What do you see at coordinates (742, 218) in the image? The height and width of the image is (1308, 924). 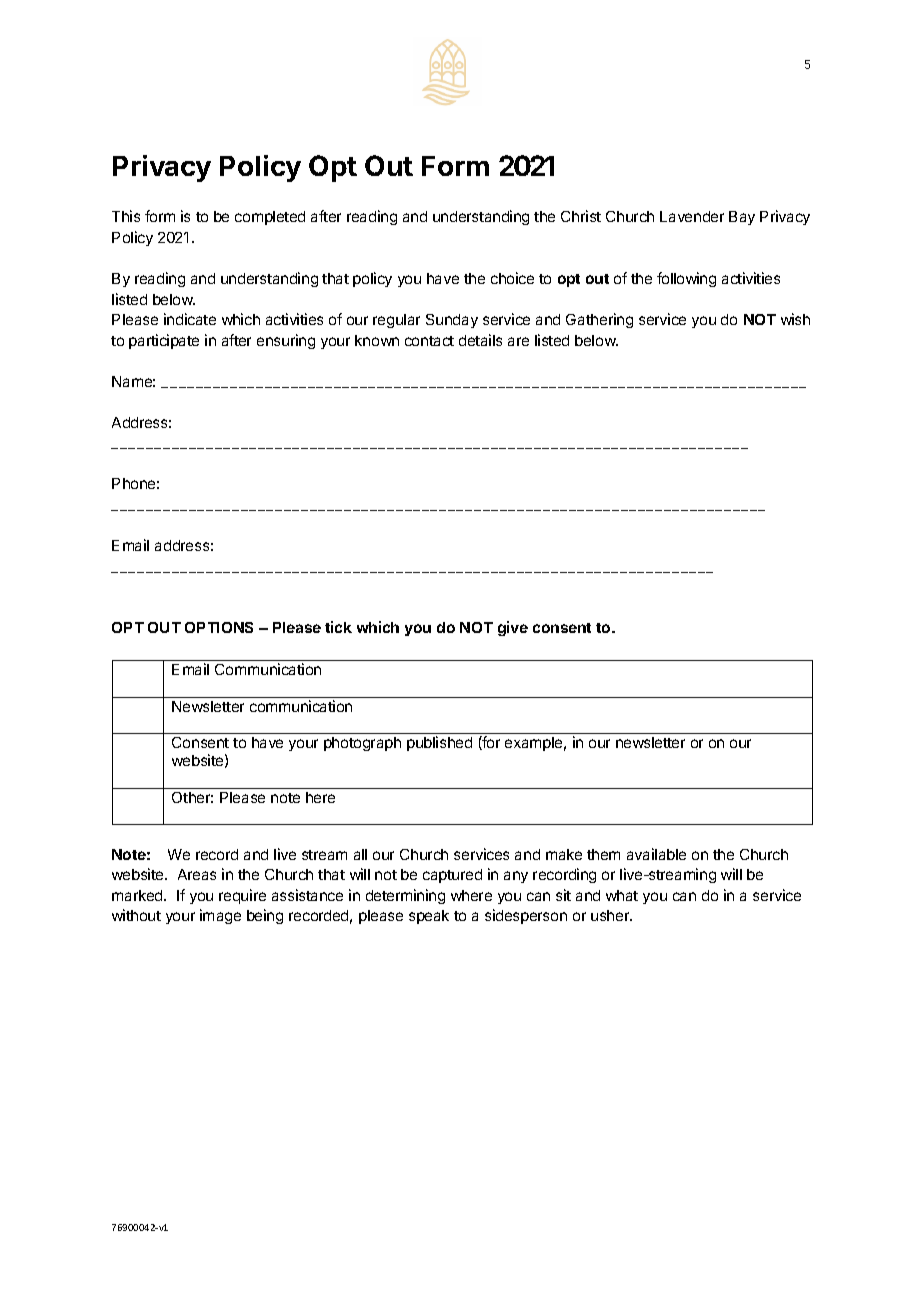 I see `Bay` at bounding box center [742, 218].
